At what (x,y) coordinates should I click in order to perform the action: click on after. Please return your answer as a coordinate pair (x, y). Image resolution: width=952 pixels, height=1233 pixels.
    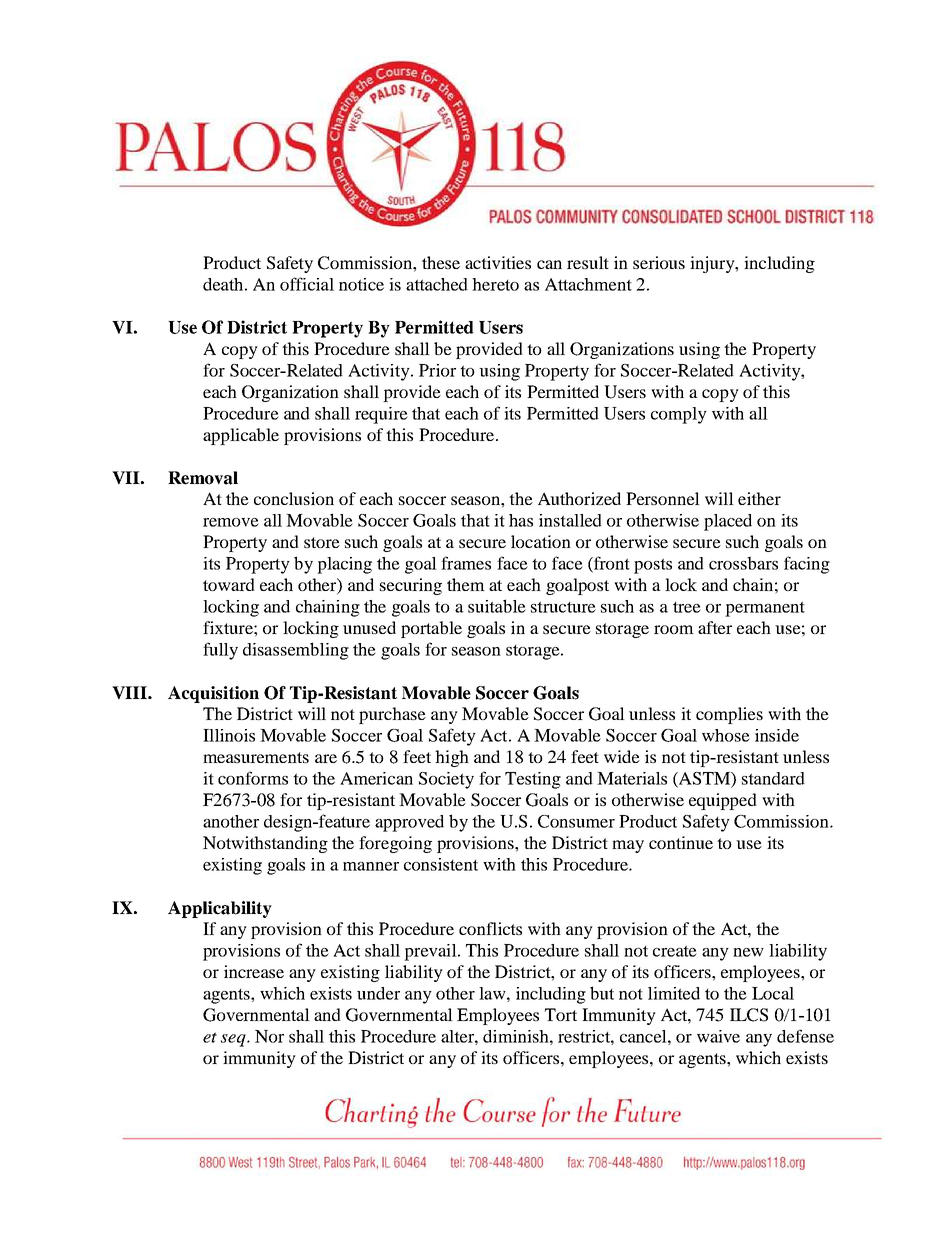
    Looking at the image, I should click on (715, 627).
